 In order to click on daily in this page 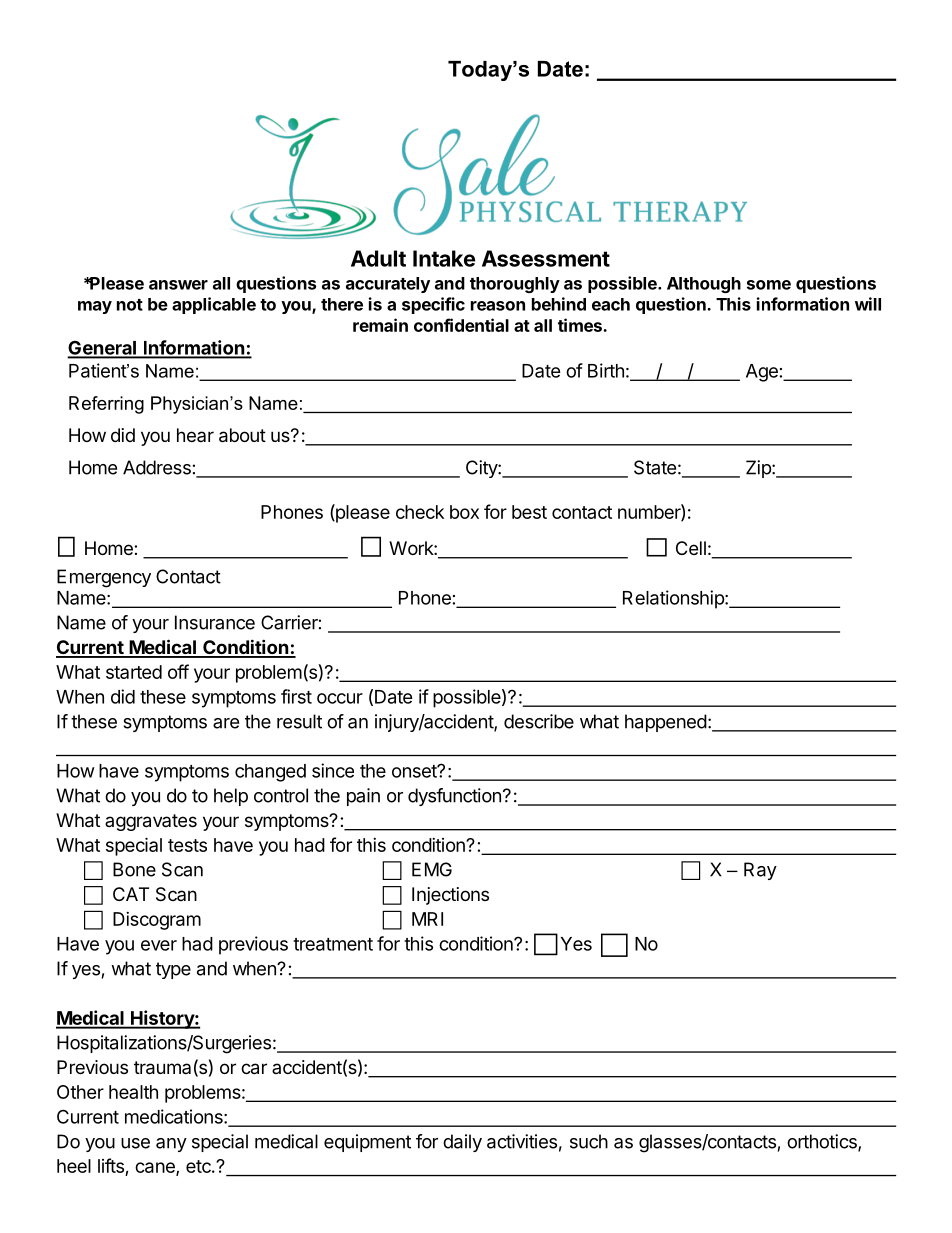, I will do `click(462, 1143)`.
